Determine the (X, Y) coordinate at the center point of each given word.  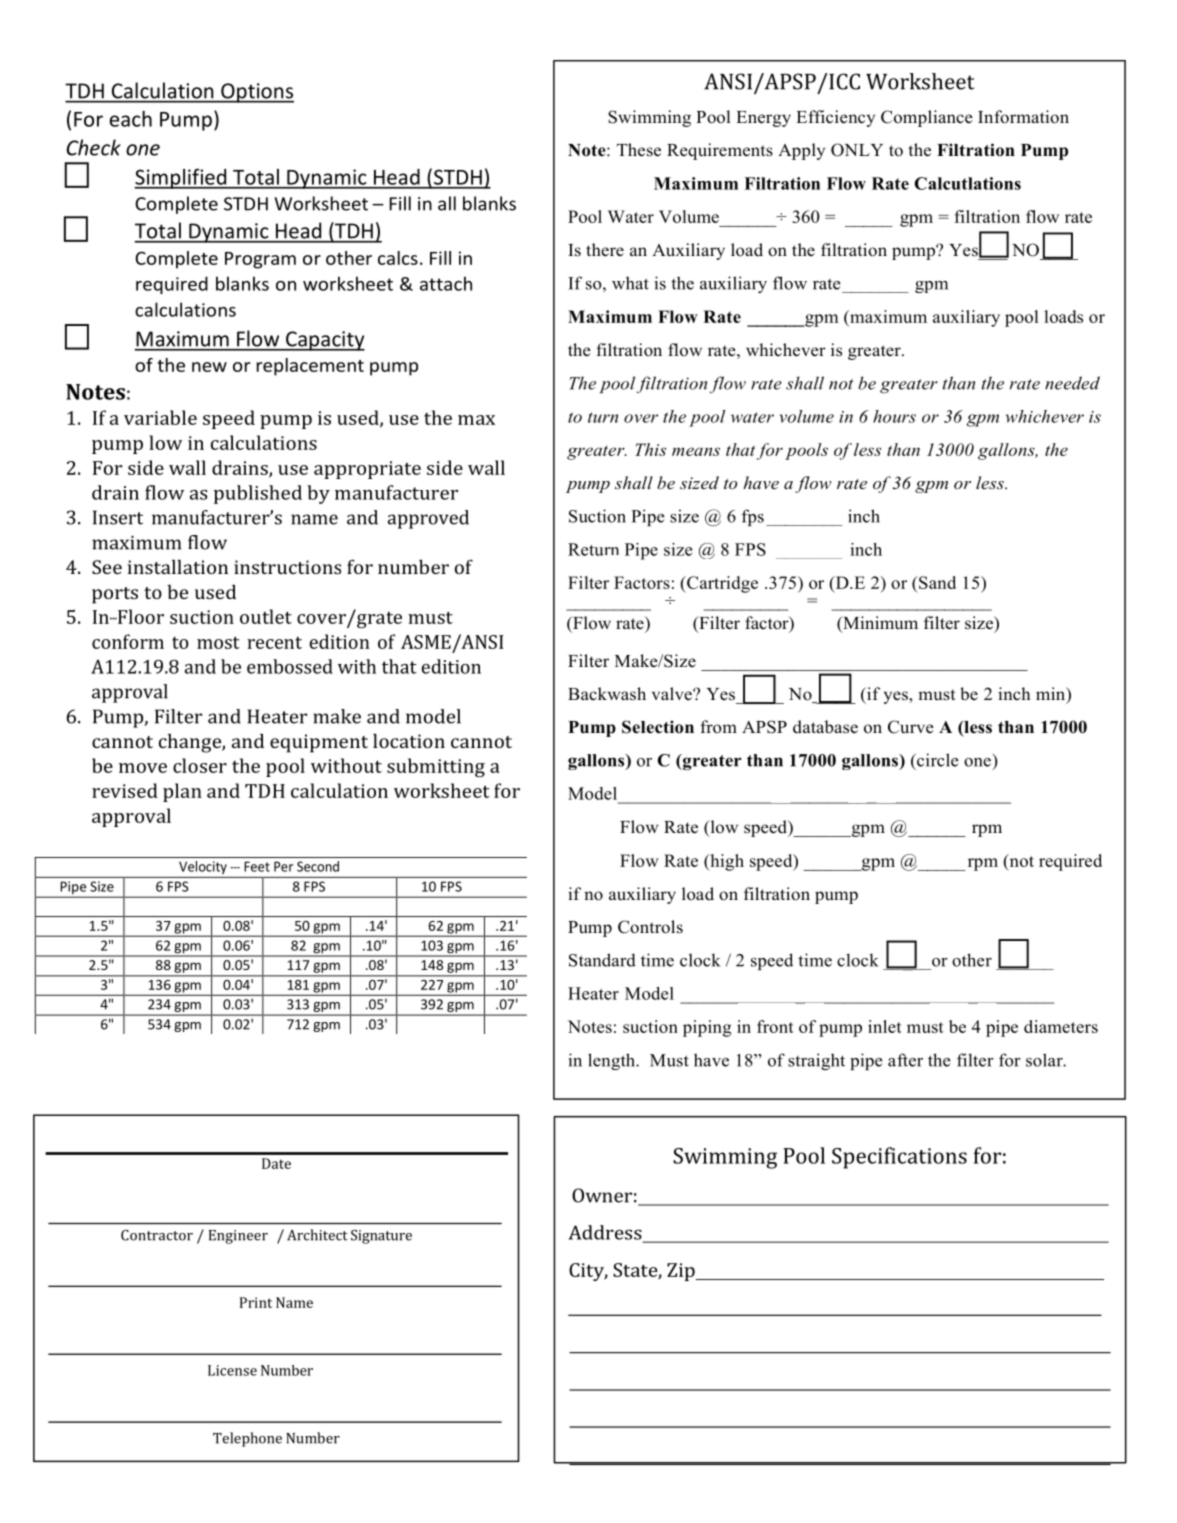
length (612, 1061)
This (650, 449)
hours (894, 416)
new (209, 367)
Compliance (927, 118)
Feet (257, 866)
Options (256, 93)
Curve (911, 727)
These (639, 150)
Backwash (607, 694)
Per (283, 866)
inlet (885, 1026)
